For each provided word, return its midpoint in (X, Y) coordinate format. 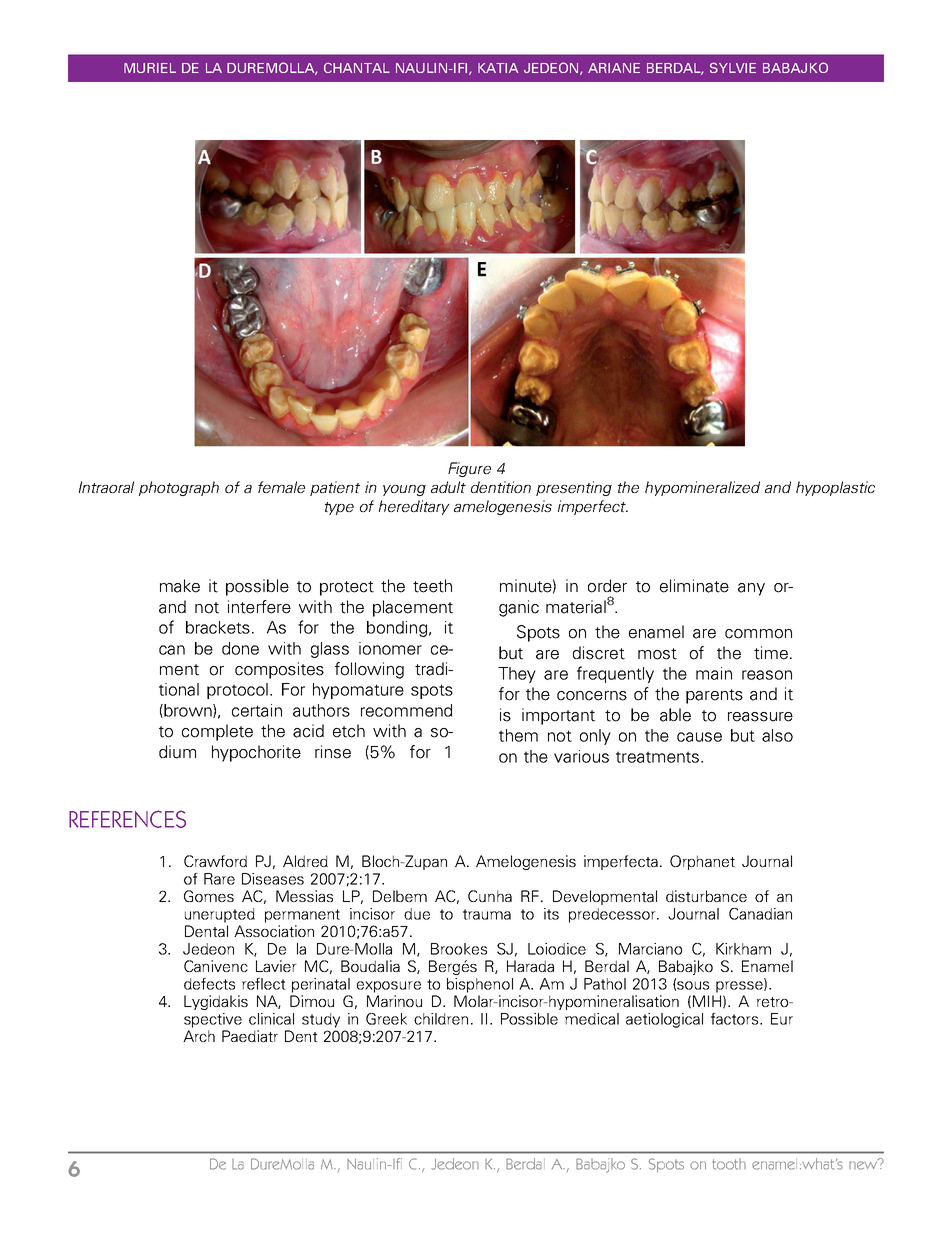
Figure (469, 469)
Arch (199, 1036)
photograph (179, 488)
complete (217, 732)
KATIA (498, 68)
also (777, 735)
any (751, 589)
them (518, 735)
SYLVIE (733, 67)
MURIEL (150, 68)
